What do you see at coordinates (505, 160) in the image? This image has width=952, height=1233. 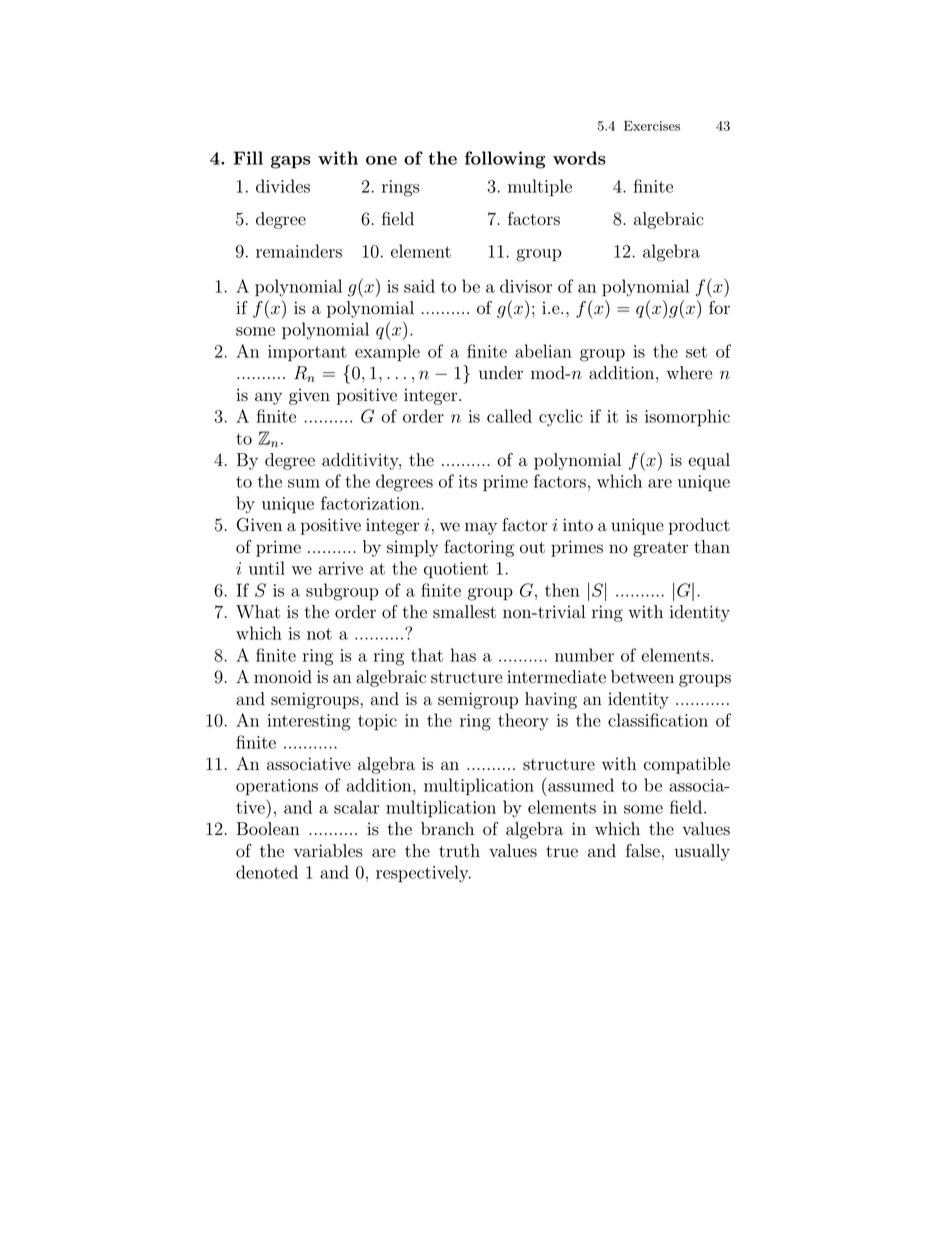 I see `following` at bounding box center [505, 160].
